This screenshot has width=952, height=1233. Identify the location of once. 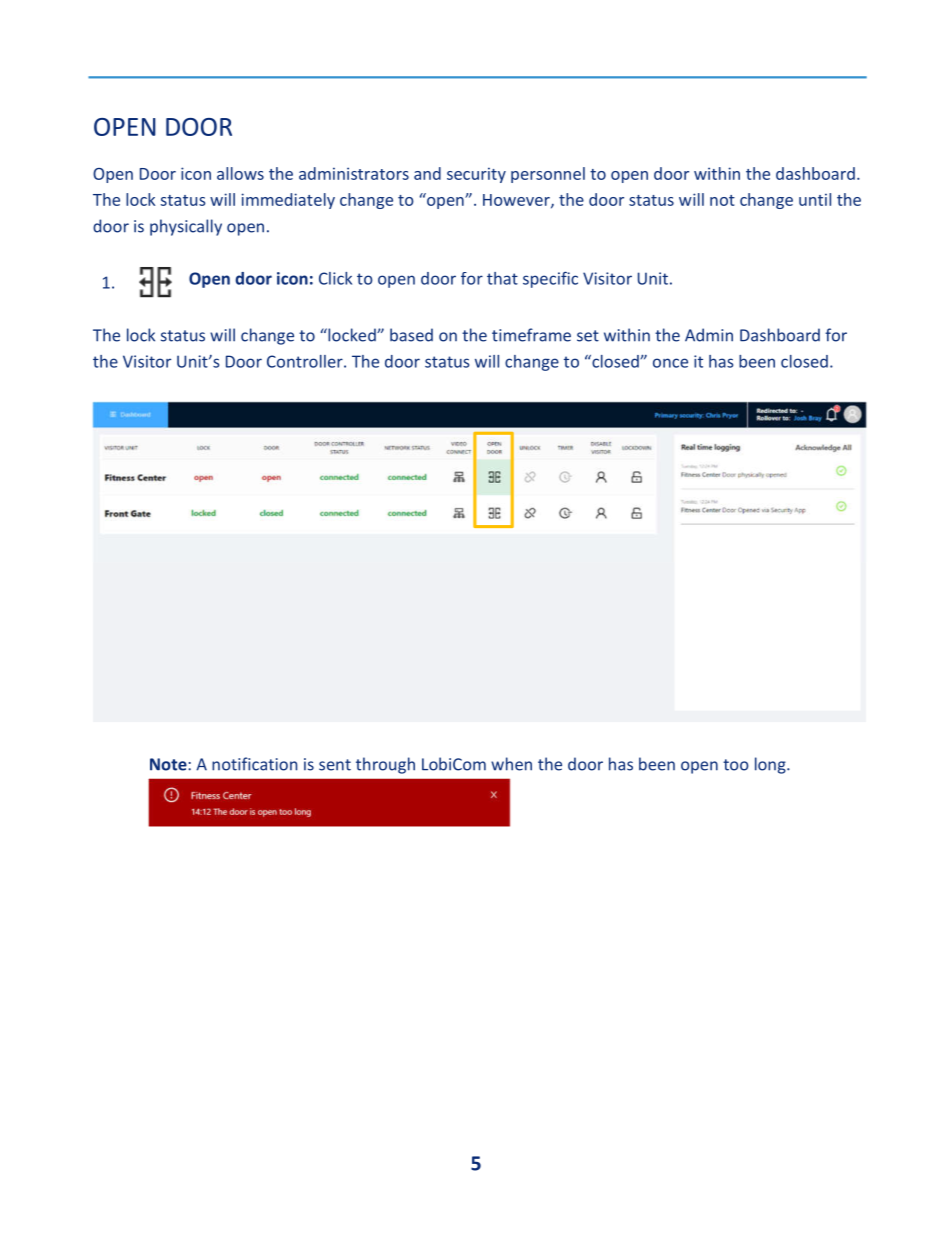
(670, 363).
